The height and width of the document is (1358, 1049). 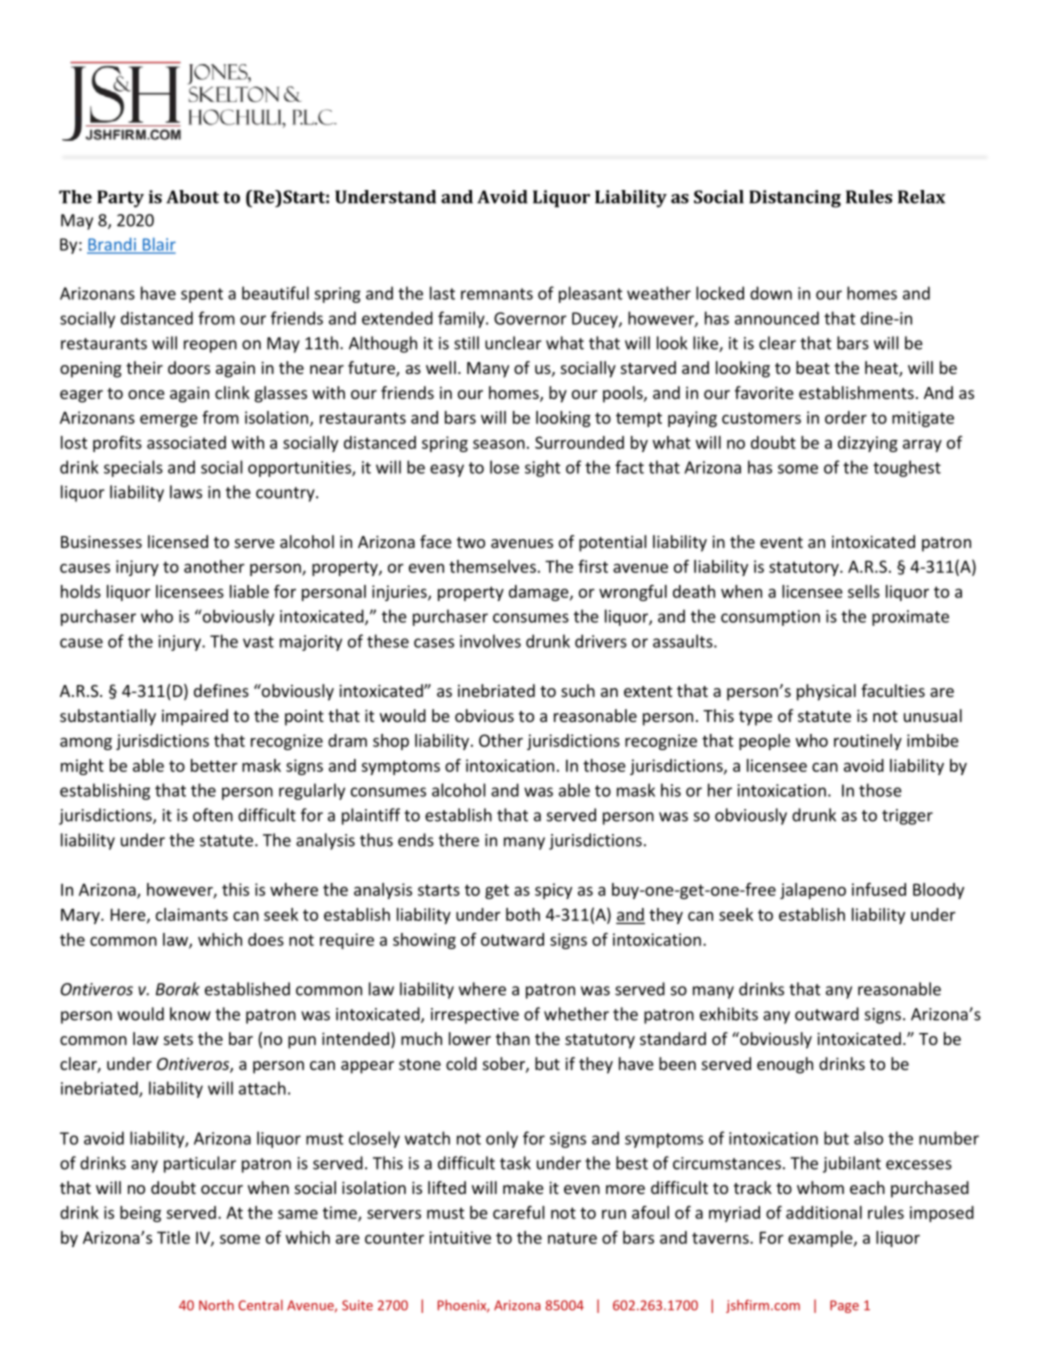 I want to click on spicy, so click(x=553, y=891).
